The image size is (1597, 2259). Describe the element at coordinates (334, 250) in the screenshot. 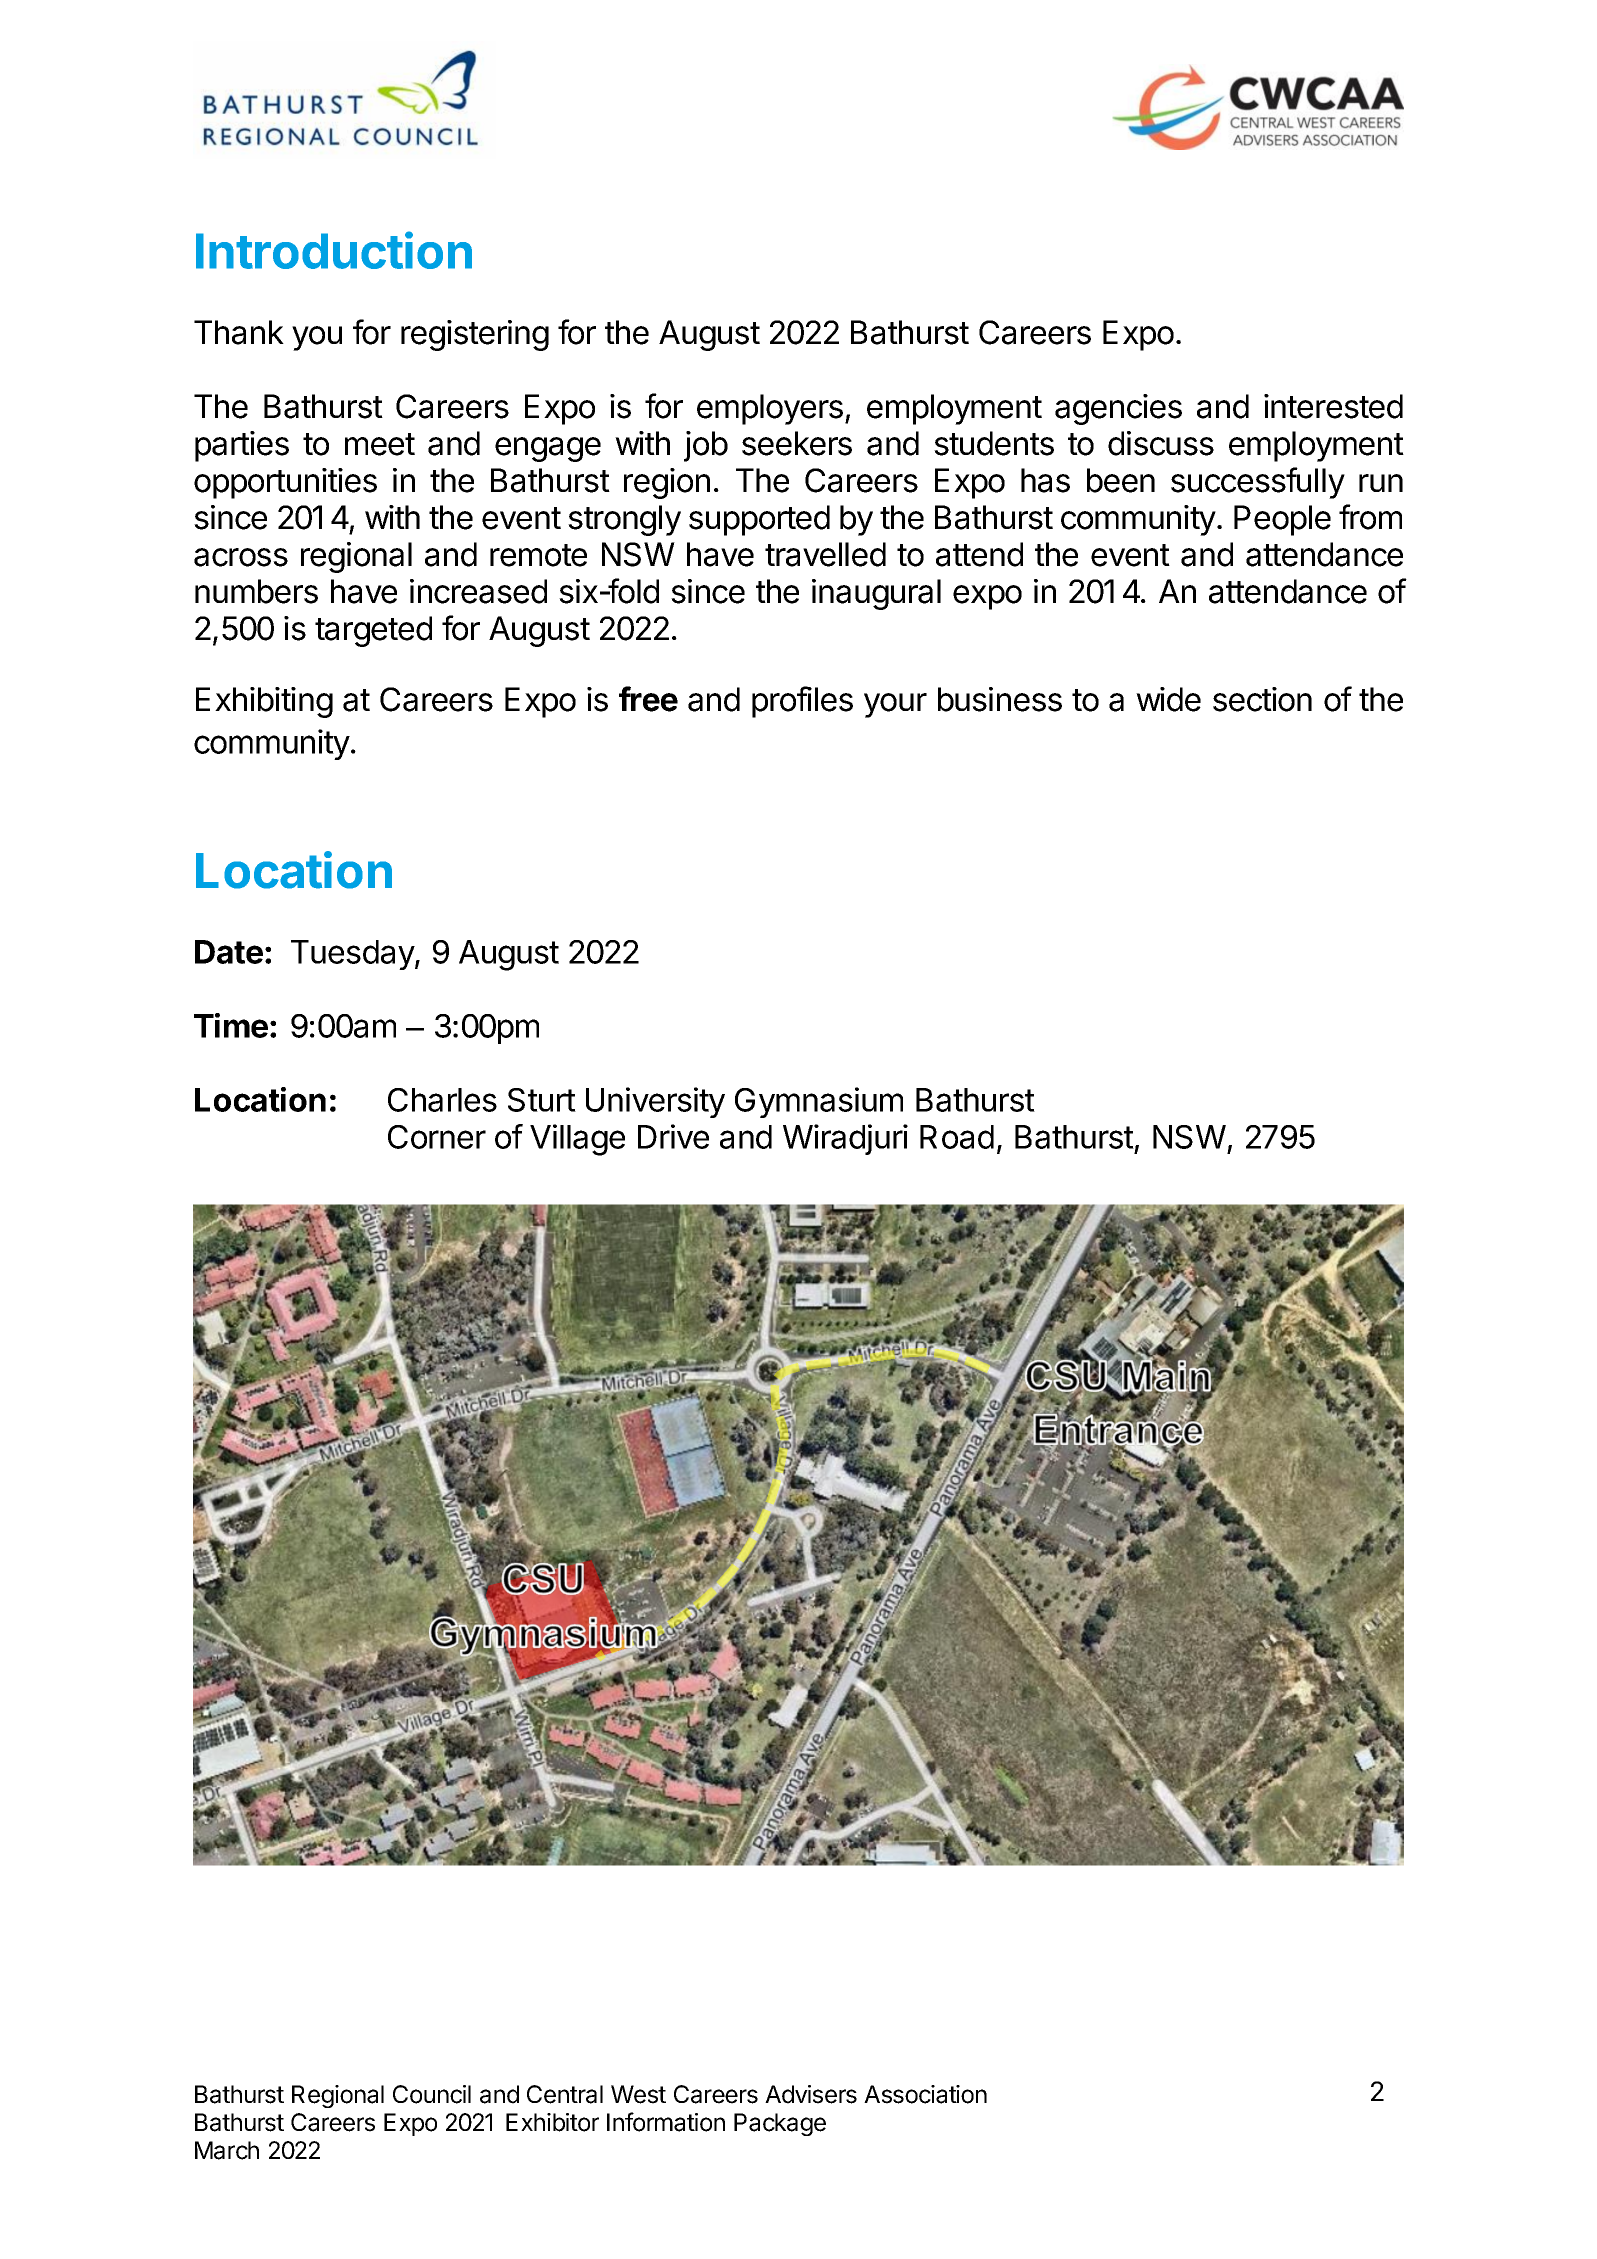

I see `Introduction` at that location.
